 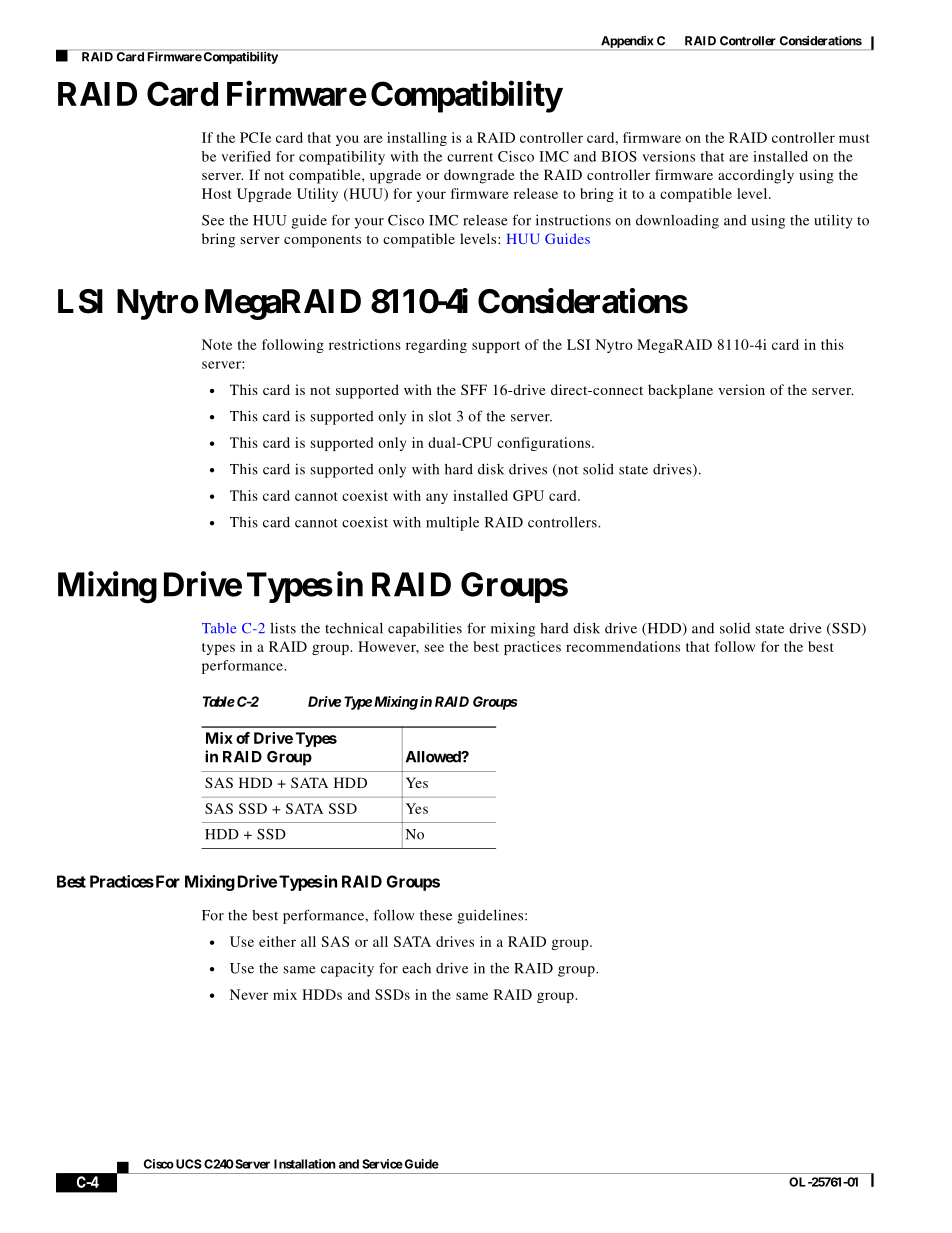 I want to click on current, so click(x=470, y=157).
